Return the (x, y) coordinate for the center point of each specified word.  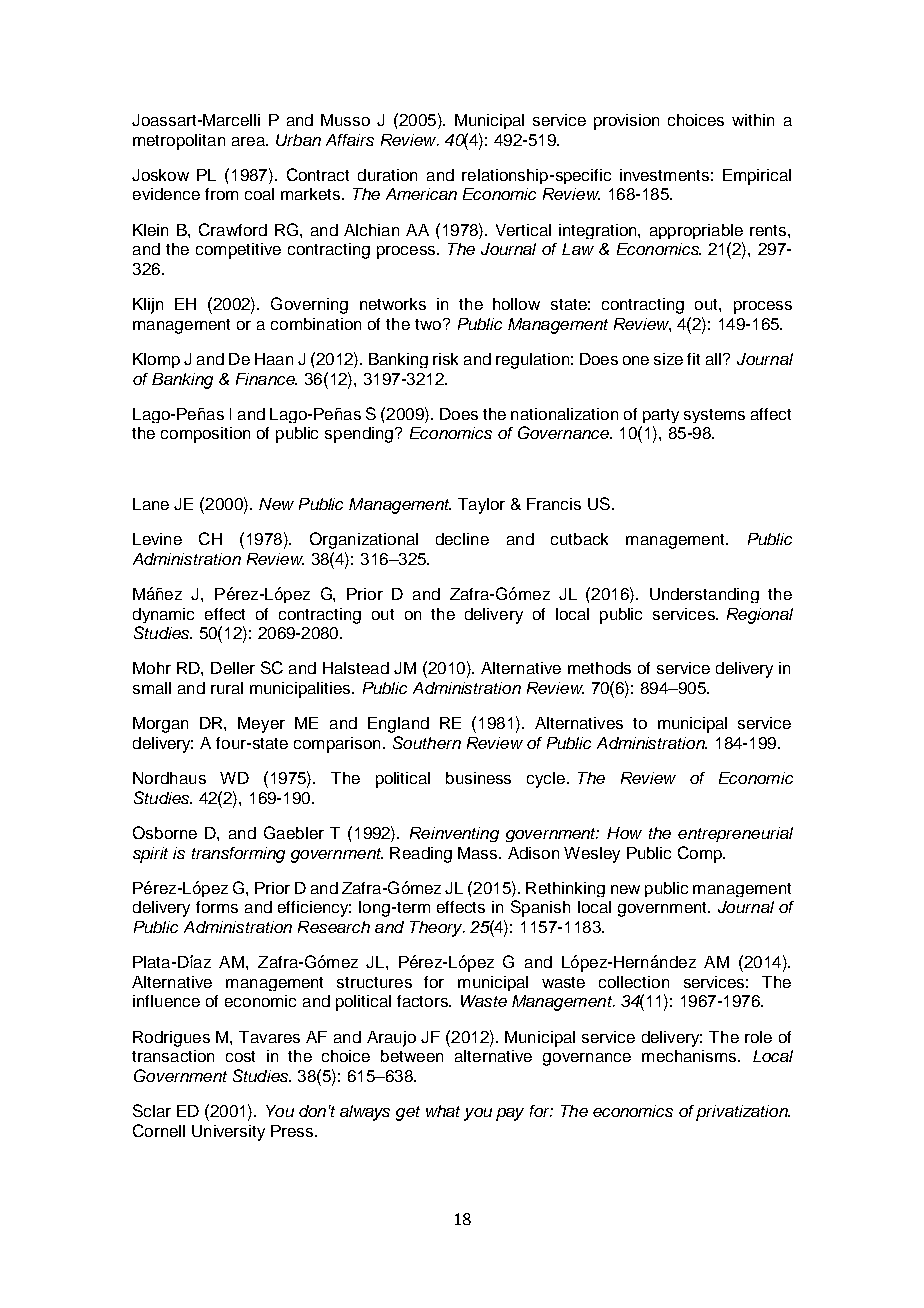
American (421, 194)
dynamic (163, 615)
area (249, 141)
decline (462, 539)
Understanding (704, 595)
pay (510, 1114)
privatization (743, 1113)
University (228, 1133)
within (753, 120)
